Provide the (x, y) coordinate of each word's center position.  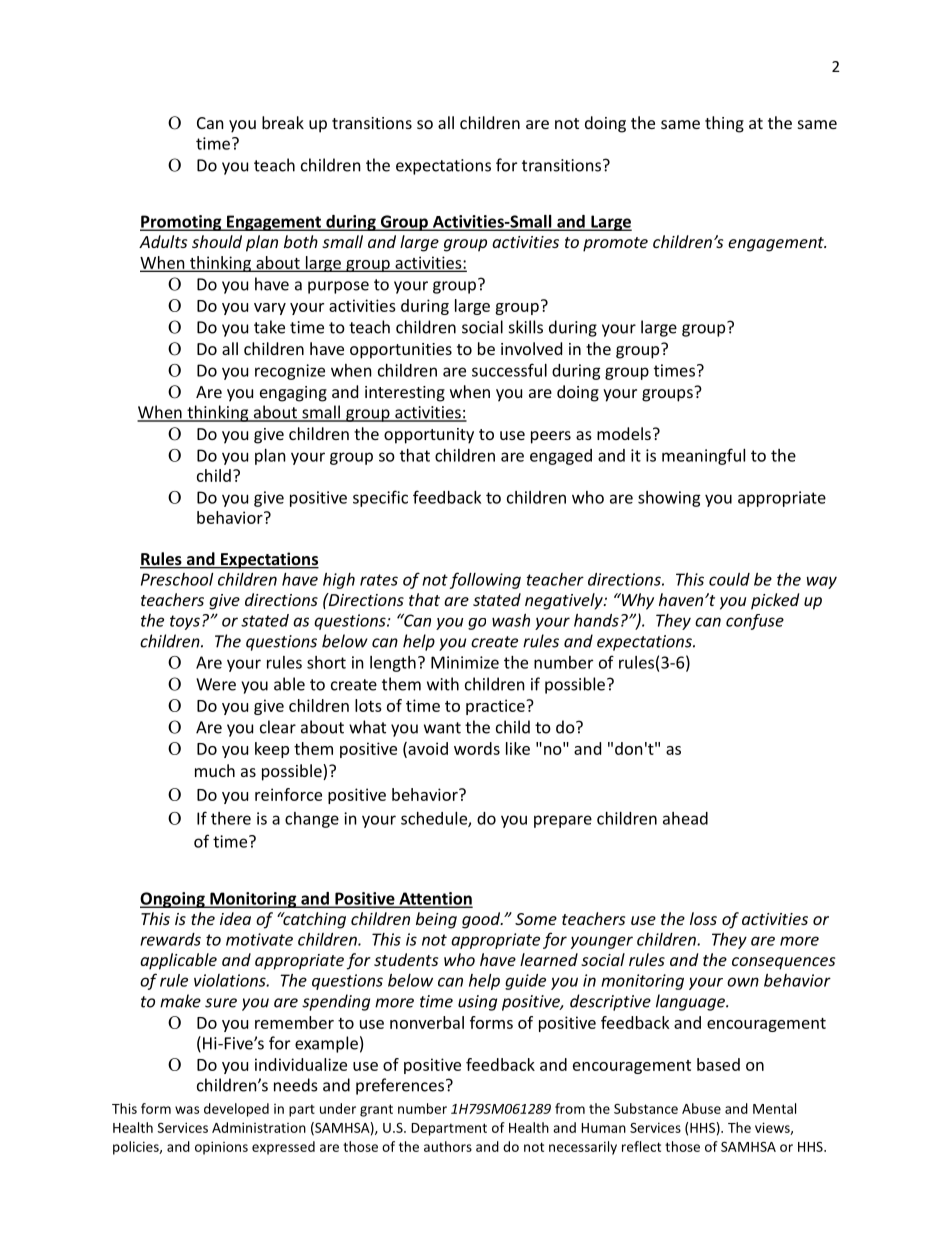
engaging (293, 394)
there (231, 818)
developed (236, 1110)
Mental (774, 1108)
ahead (685, 818)
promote (615, 244)
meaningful (703, 456)
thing (724, 124)
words (477, 748)
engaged (561, 457)
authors (448, 1146)
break (283, 122)
